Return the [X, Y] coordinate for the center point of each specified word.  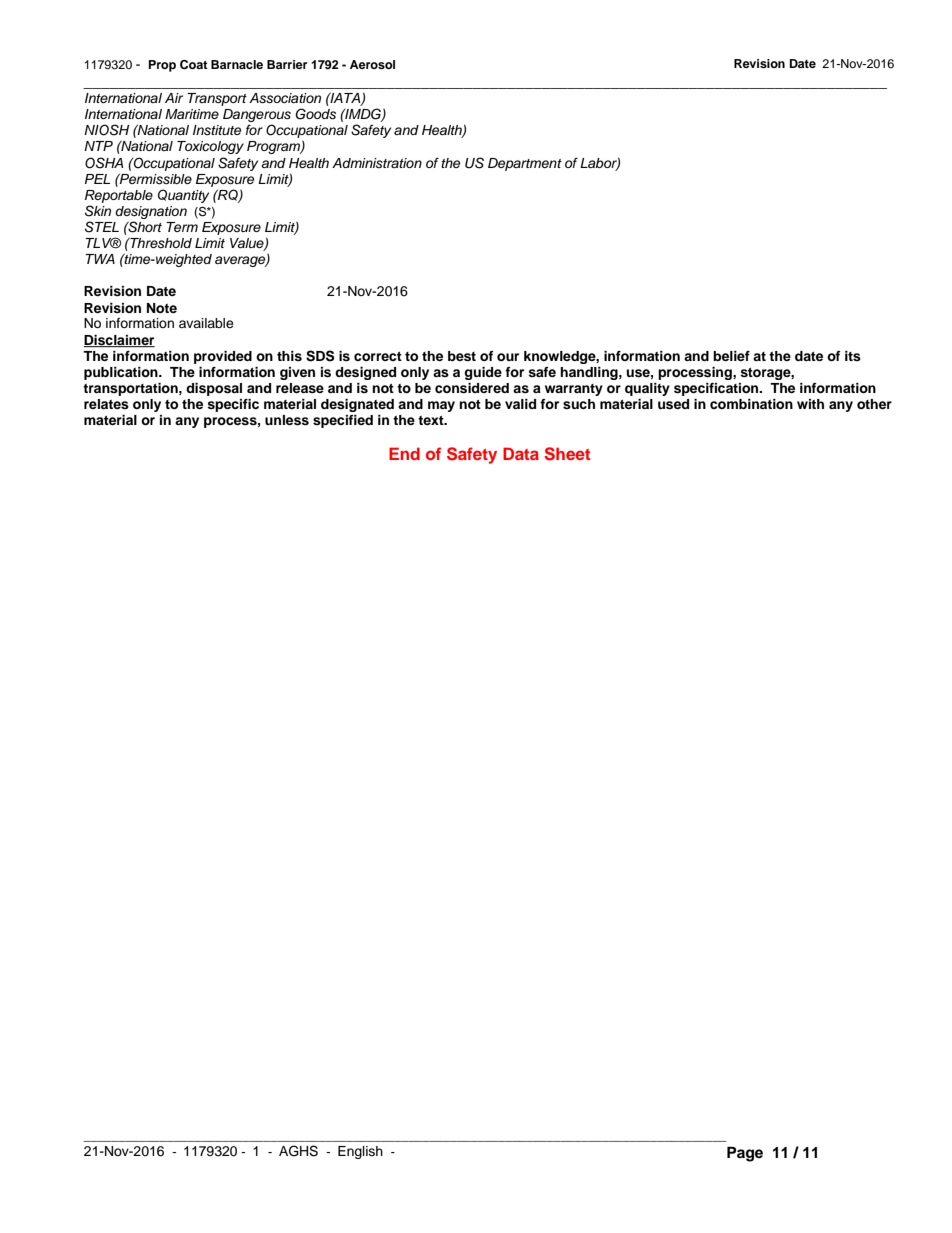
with [810, 404]
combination [751, 404]
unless [287, 420]
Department [525, 164]
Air [174, 98]
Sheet [567, 454]
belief [731, 356]
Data [521, 453]
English [360, 1152]
